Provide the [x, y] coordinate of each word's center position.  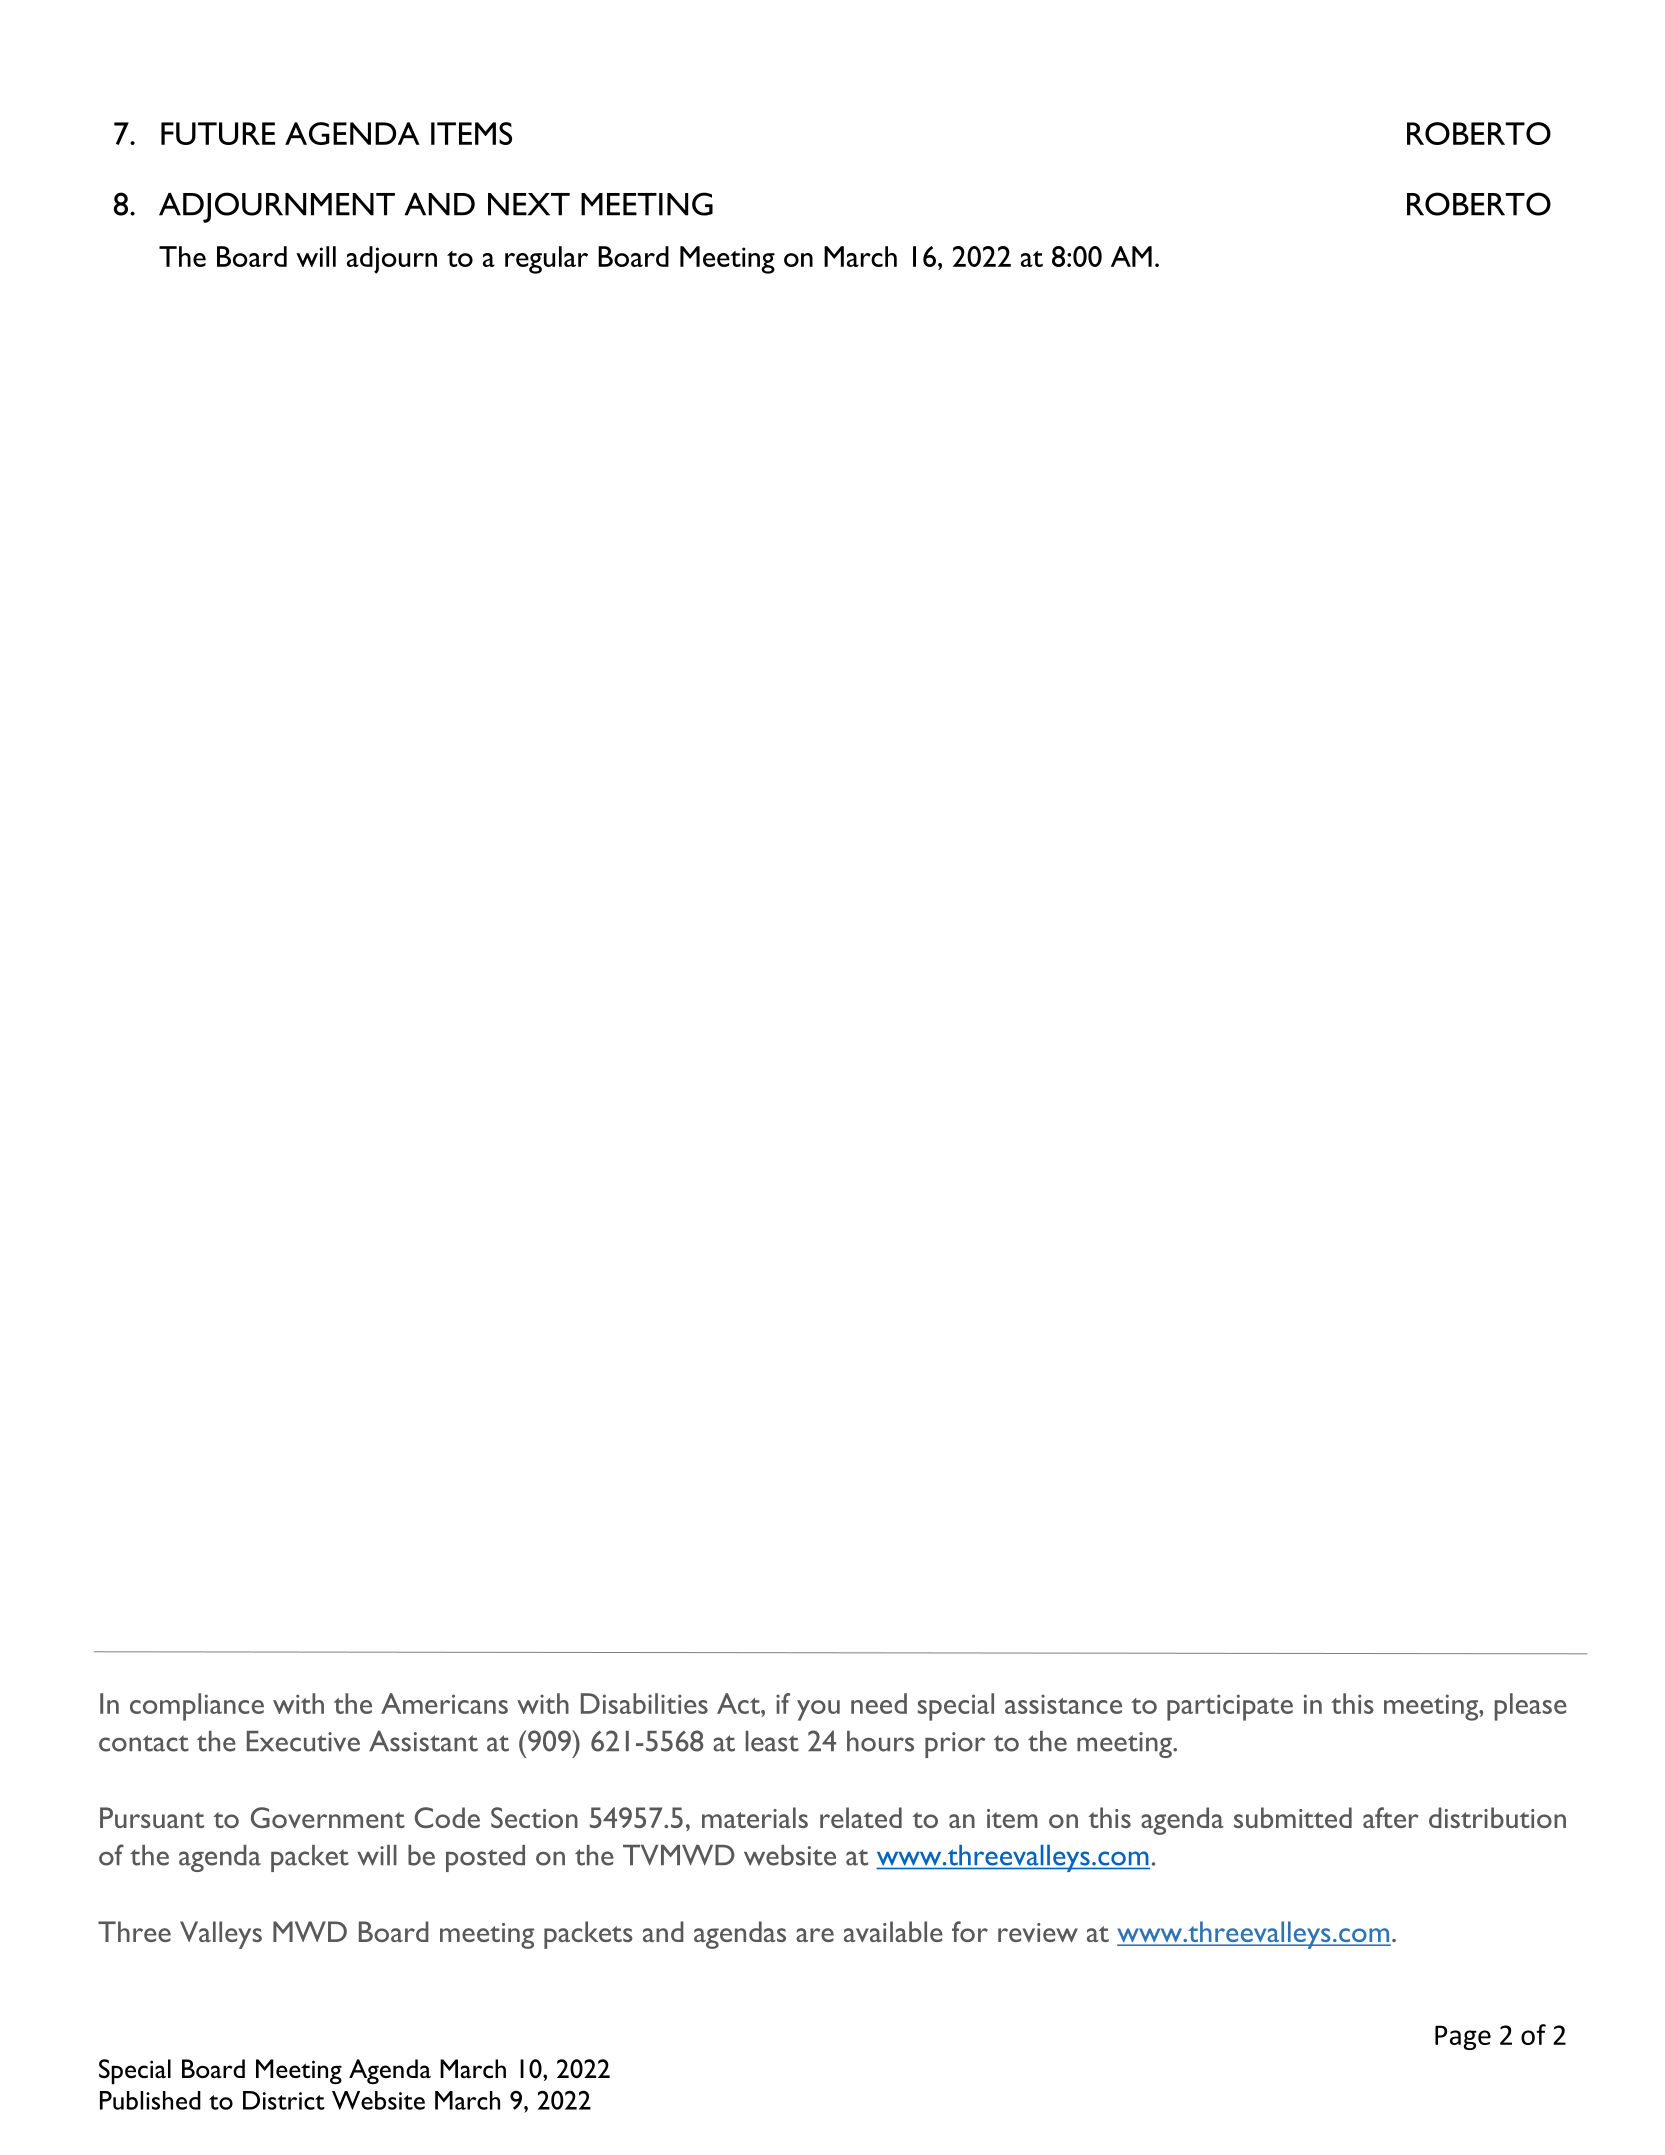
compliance [197, 1707]
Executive [303, 1741]
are [815, 1935]
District [284, 2100]
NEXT [529, 204]
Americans [444, 1703]
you [818, 1710]
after [1391, 1817]
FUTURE [218, 133]
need [879, 1703]
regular [546, 260]
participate [1230, 1707]
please [1531, 1707]
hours [880, 1741]
